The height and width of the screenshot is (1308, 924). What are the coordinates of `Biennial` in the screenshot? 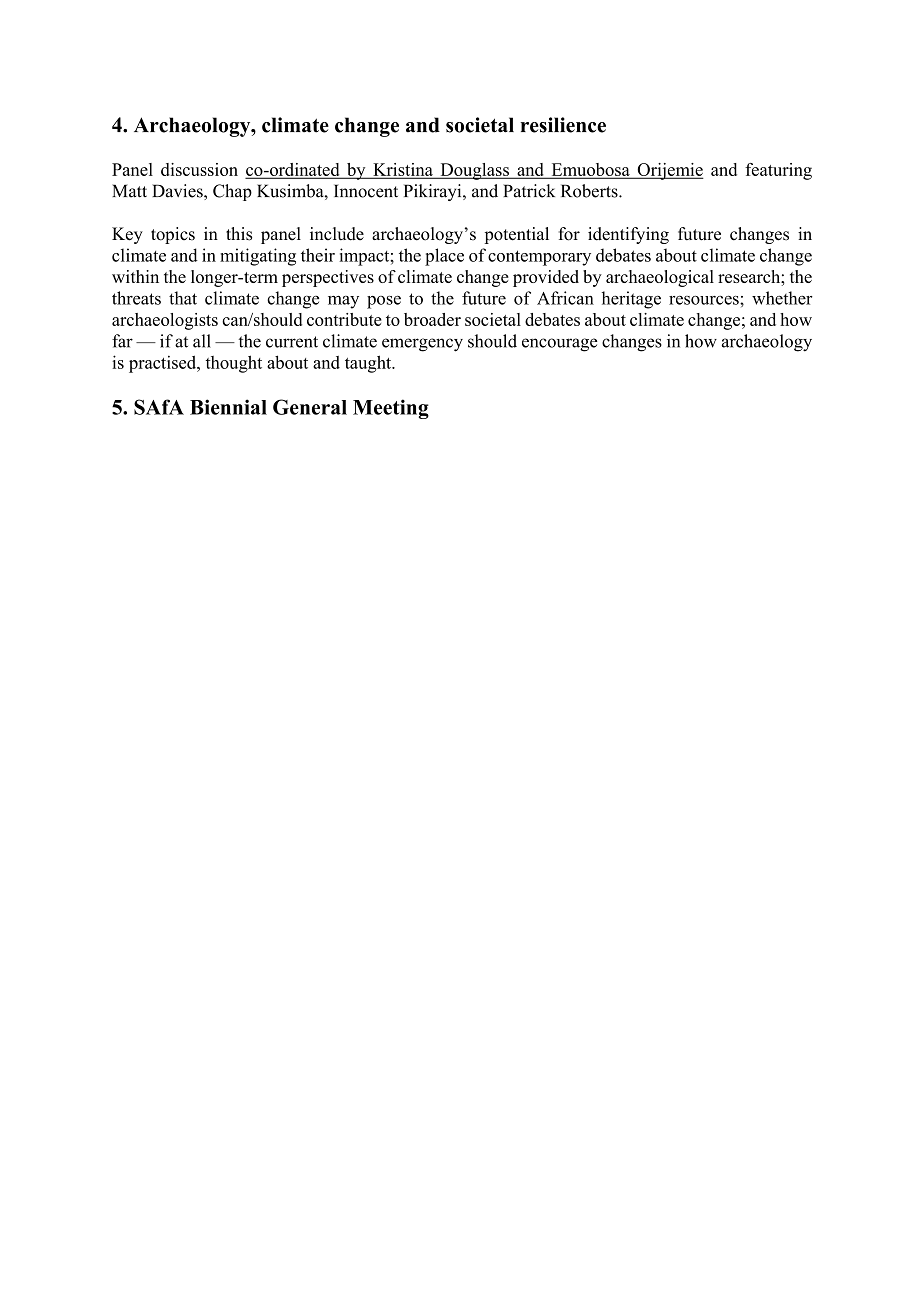 It's located at (228, 407).
